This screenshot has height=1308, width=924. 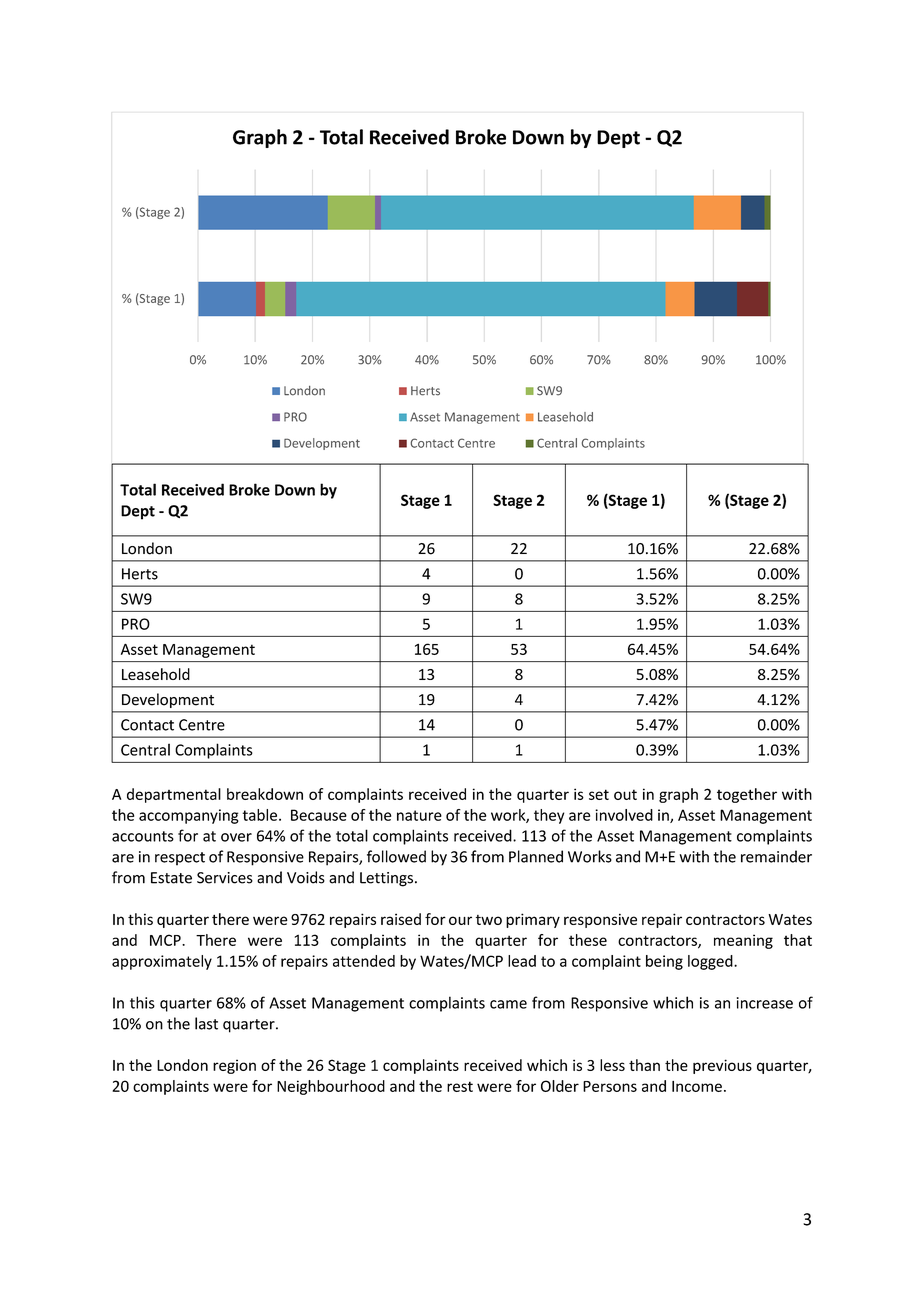 What do you see at coordinates (697, 1086) in the screenshot?
I see `Income` at bounding box center [697, 1086].
